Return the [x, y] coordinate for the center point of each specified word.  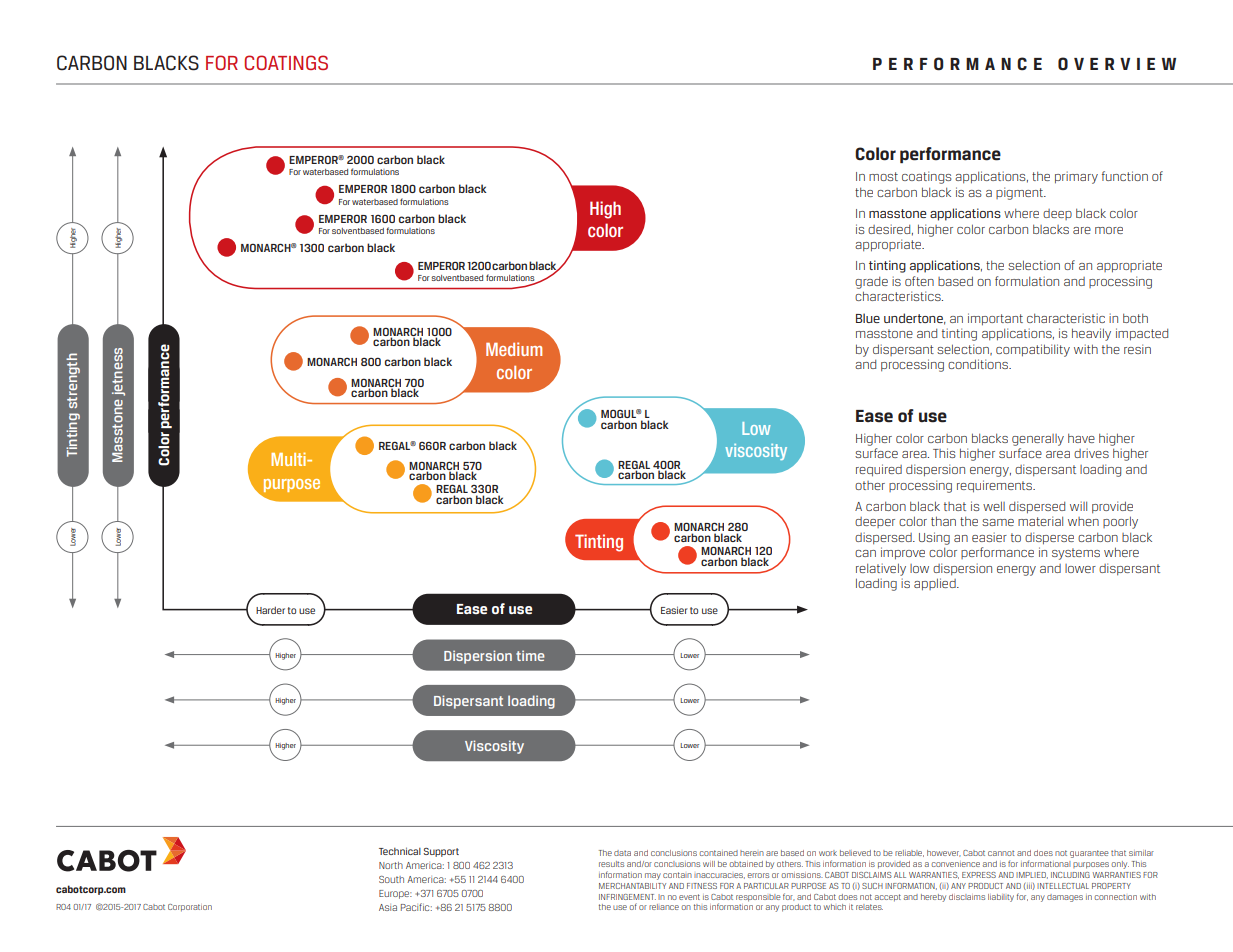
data [622, 853]
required [879, 470]
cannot [1001, 853]
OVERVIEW [1117, 64]
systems [1076, 554]
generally [1038, 440]
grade [871, 283]
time [530, 655]
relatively [881, 569]
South [391, 879]
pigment [1021, 193]
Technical [400, 851]
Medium [514, 349]
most [883, 176]
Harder [270, 610]
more [1109, 230]
